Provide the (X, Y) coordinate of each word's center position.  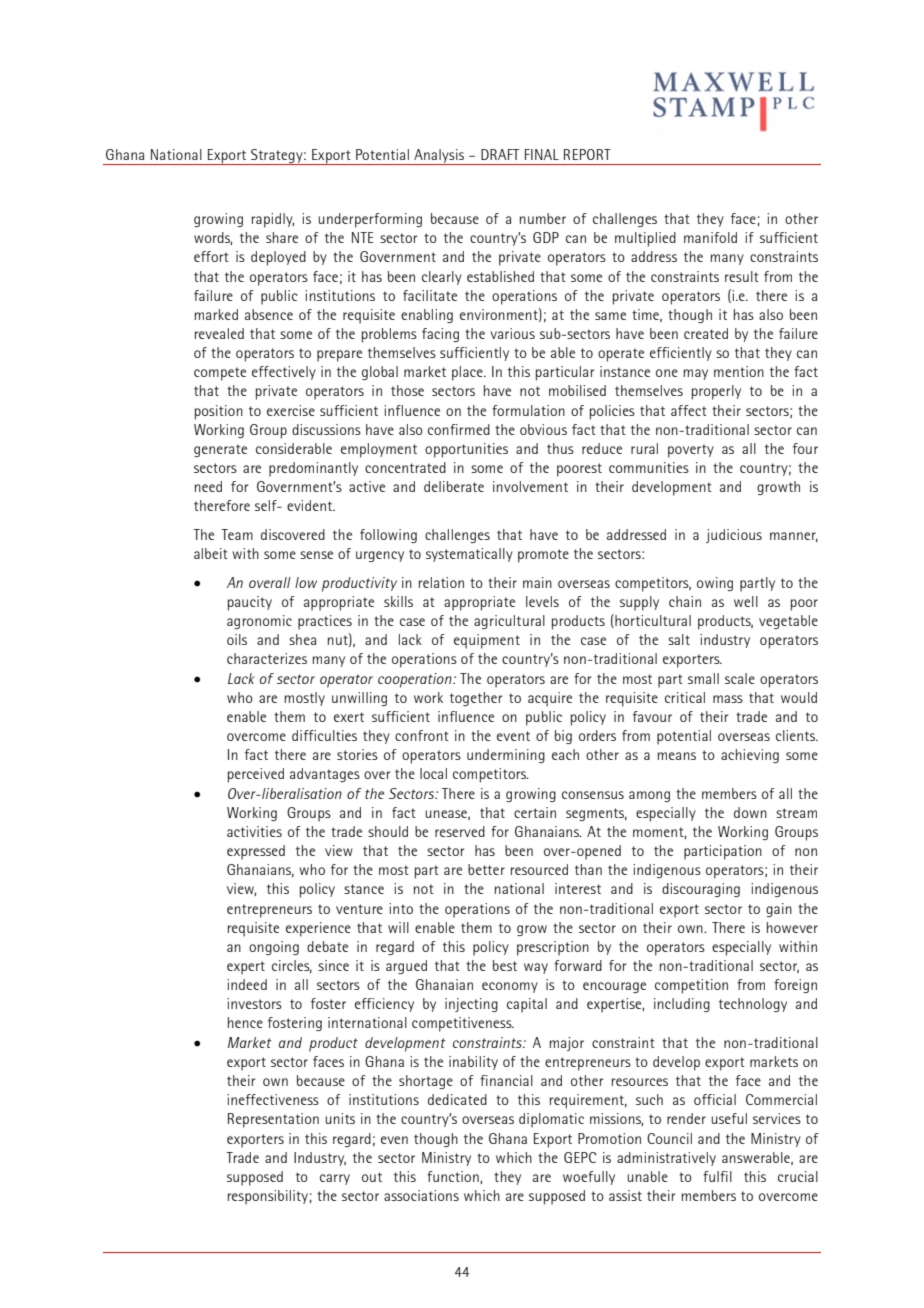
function (454, 1177)
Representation (273, 1120)
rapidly (273, 220)
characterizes (267, 658)
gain (779, 910)
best (505, 965)
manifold (710, 237)
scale (740, 678)
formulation (528, 410)
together (476, 699)
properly (716, 392)
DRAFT (500, 154)
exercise (291, 410)
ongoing (274, 948)
